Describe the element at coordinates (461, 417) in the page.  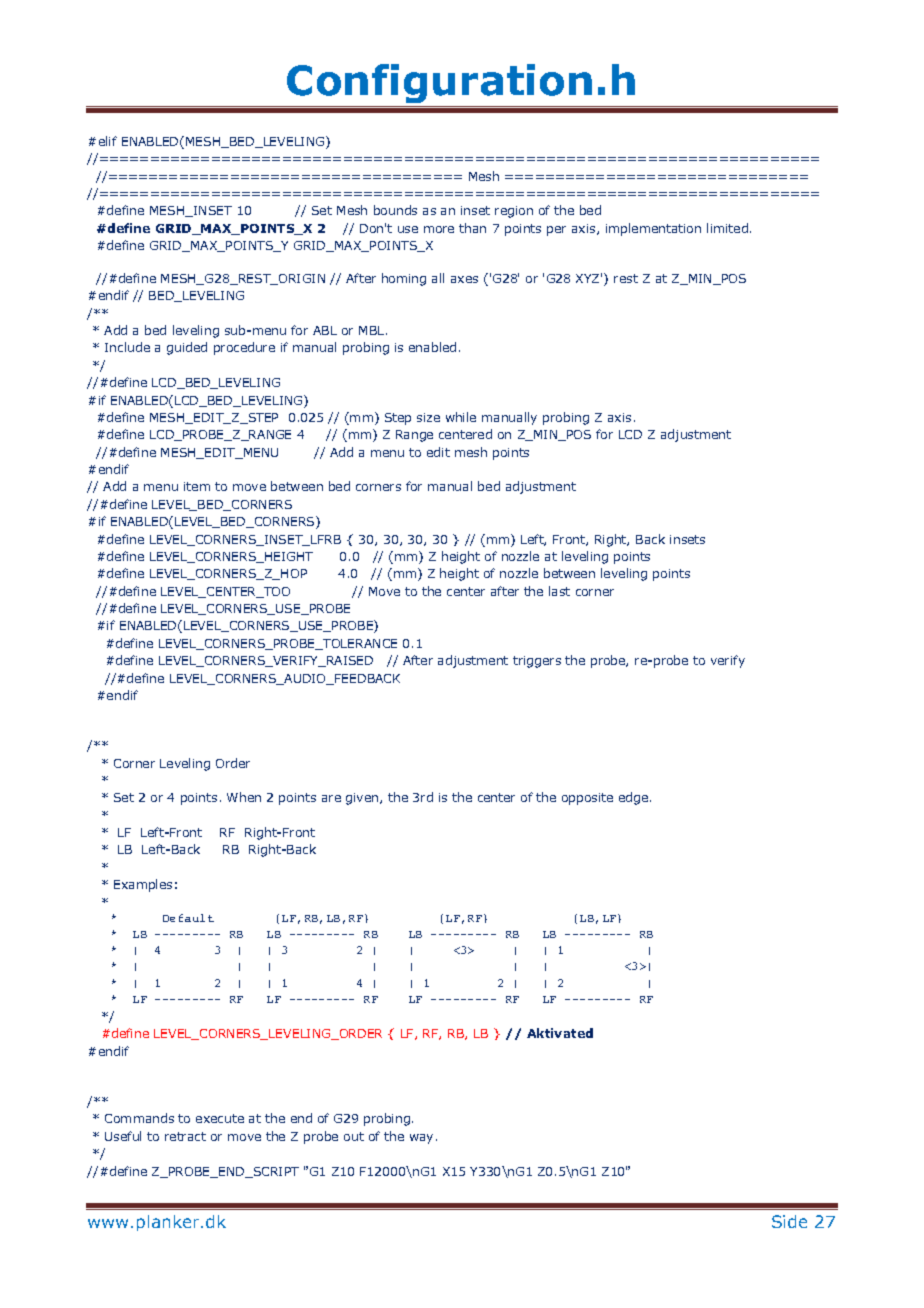
I see `while` at that location.
